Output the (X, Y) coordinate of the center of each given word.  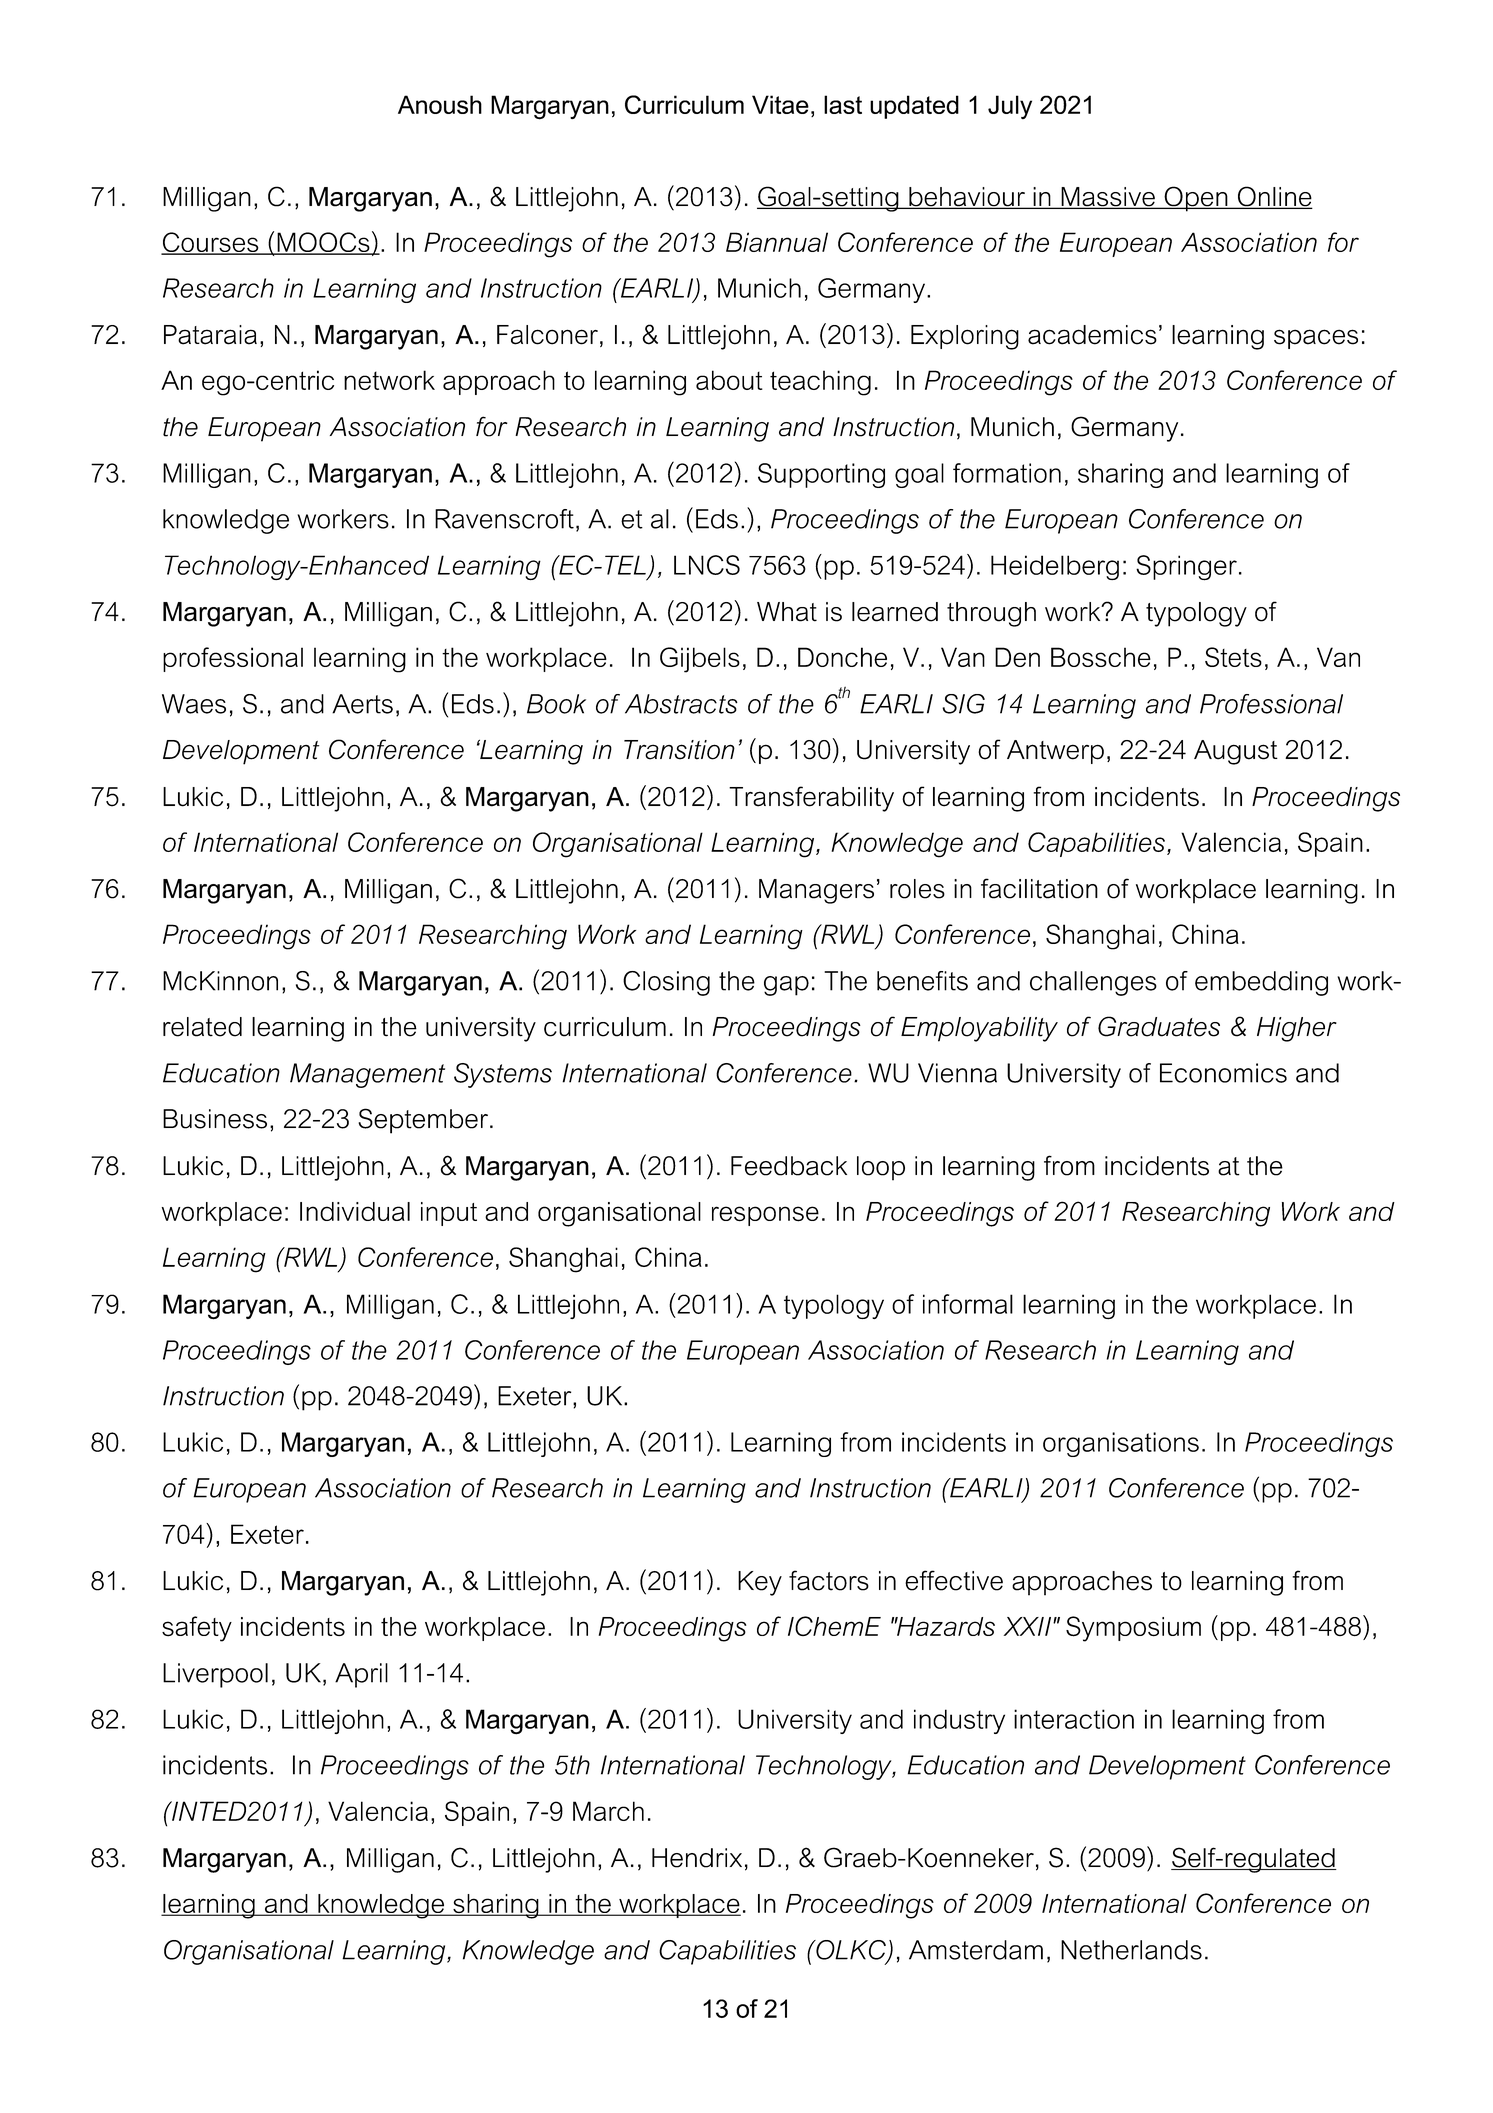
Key (760, 1583)
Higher (1297, 1029)
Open (1196, 199)
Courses (211, 243)
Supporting (821, 475)
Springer (1186, 568)
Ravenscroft (504, 519)
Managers (816, 891)
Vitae (780, 104)
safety (197, 1629)
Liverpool (215, 1675)
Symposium (1133, 1629)
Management (367, 1075)
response (765, 1216)
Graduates (1159, 1026)
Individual (355, 1211)
